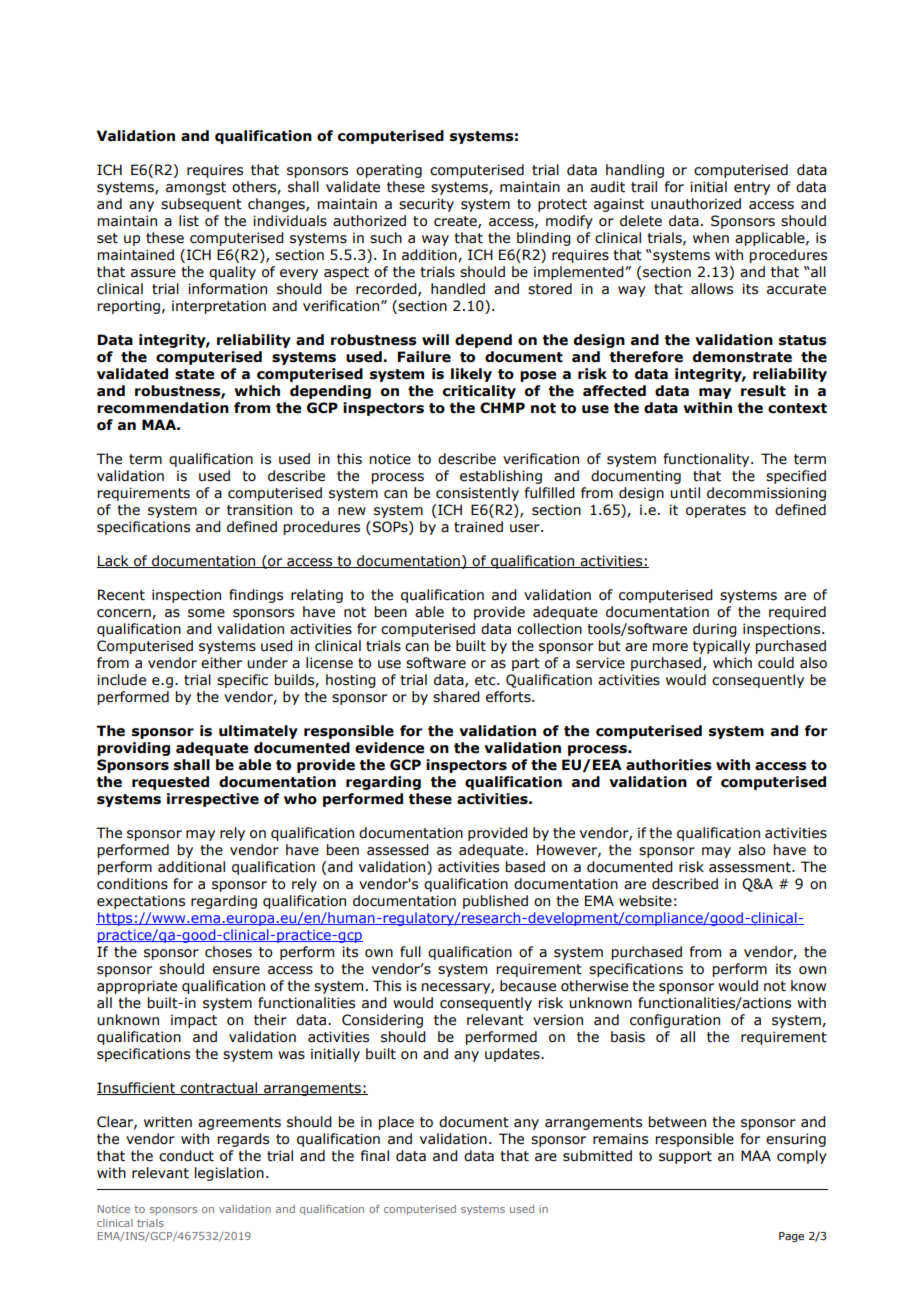  Describe the element at coordinates (501, 477) in the page. I see `establishing` at that location.
